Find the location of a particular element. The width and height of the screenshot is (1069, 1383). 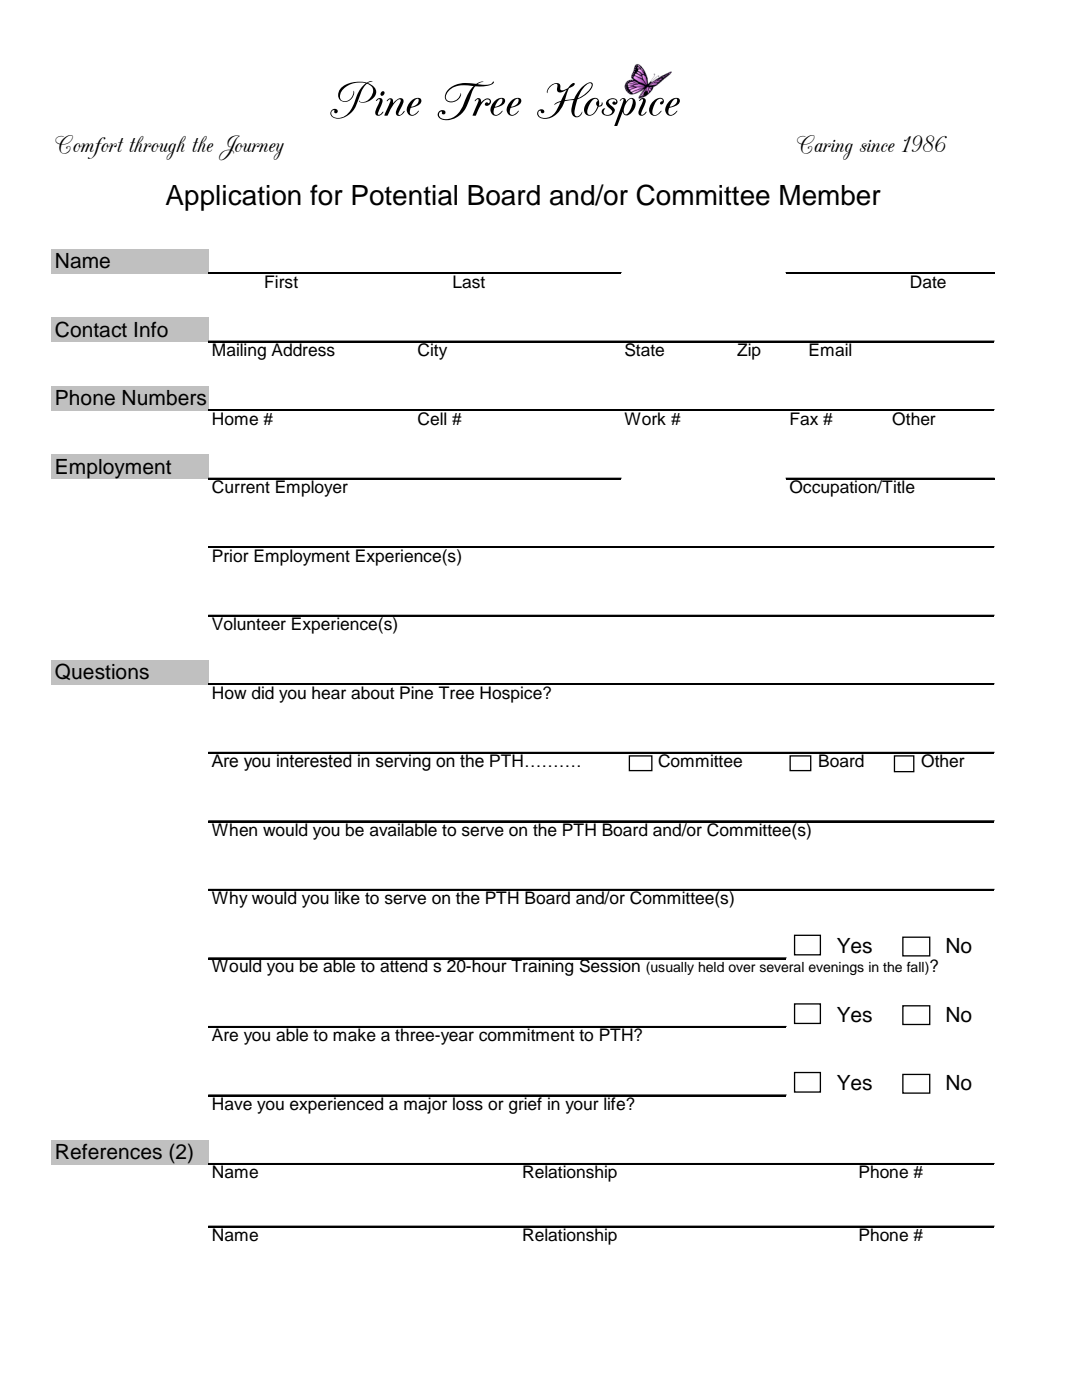

Have is located at coordinates (232, 1103).
